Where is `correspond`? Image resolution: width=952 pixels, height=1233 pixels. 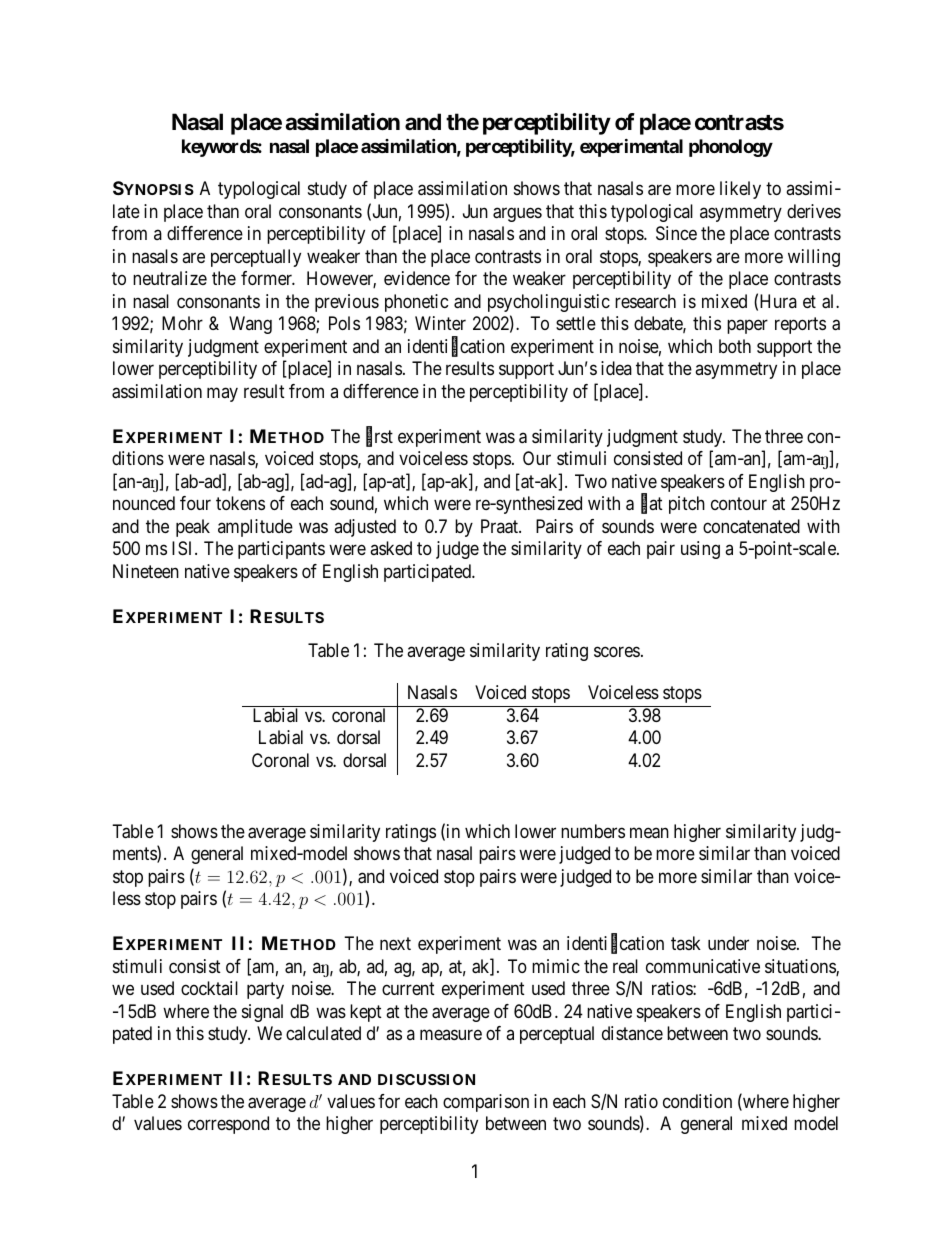 correspond is located at coordinates (228, 1125).
